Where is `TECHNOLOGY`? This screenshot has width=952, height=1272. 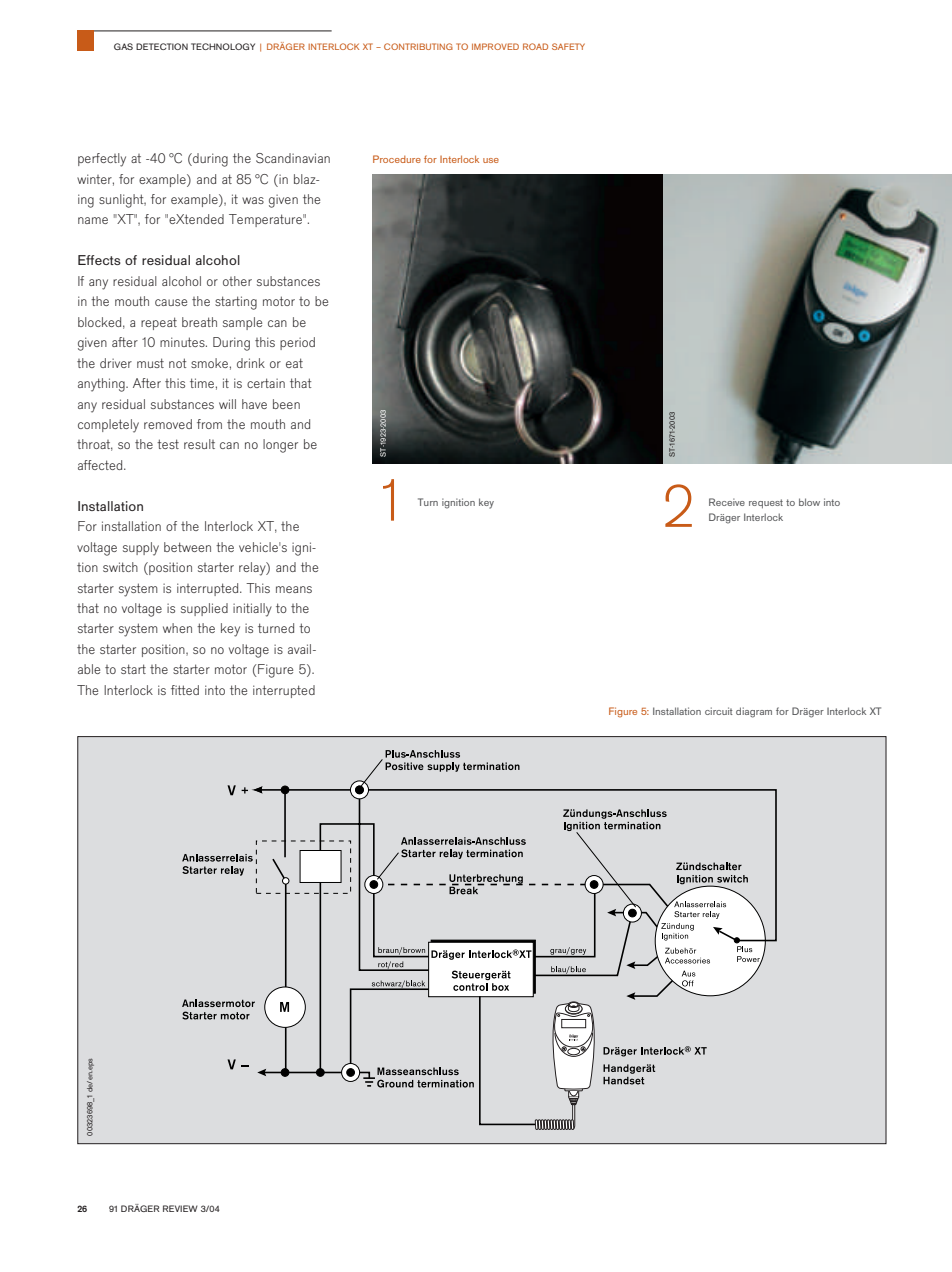
TECHNOLOGY is located at coordinates (223, 46).
